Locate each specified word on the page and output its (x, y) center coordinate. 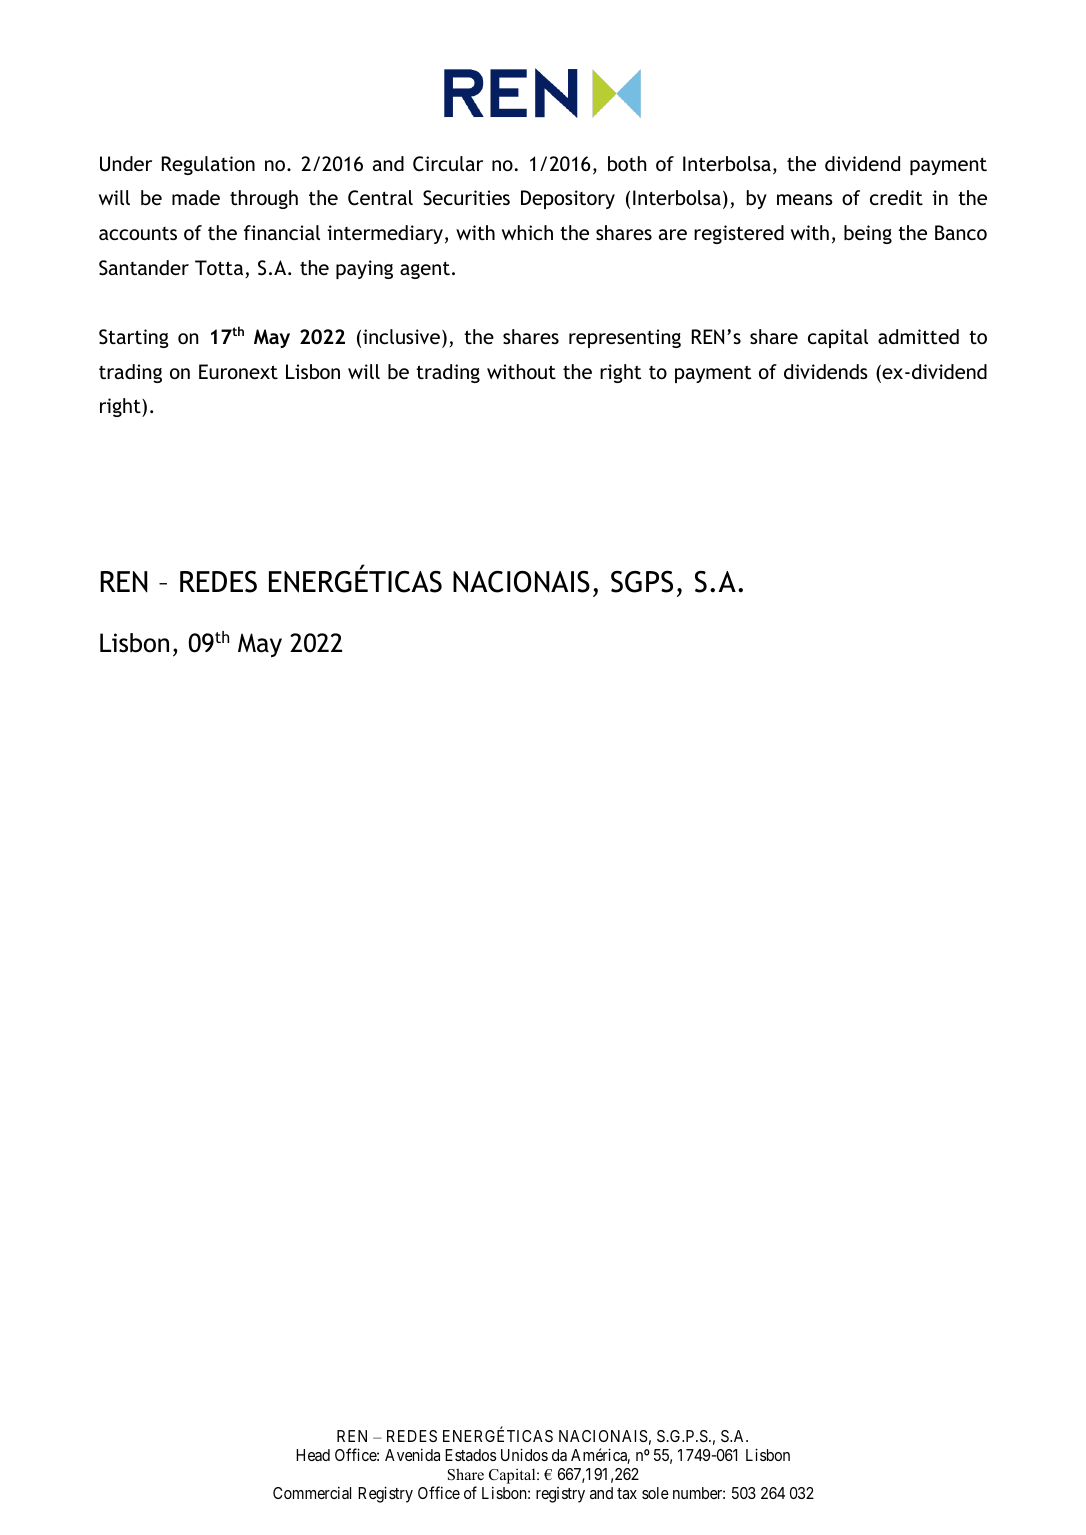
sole (655, 1493)
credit (896, 197)
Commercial (312, 1493)
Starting (134, 338)
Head (313, 1455)
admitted (918, 336)
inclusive (401, 336)
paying (364, 269)
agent (425, 270)
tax (627, 1493)
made (196, 197)
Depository (568, 199)
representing (625, 338)
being (868, 234)
